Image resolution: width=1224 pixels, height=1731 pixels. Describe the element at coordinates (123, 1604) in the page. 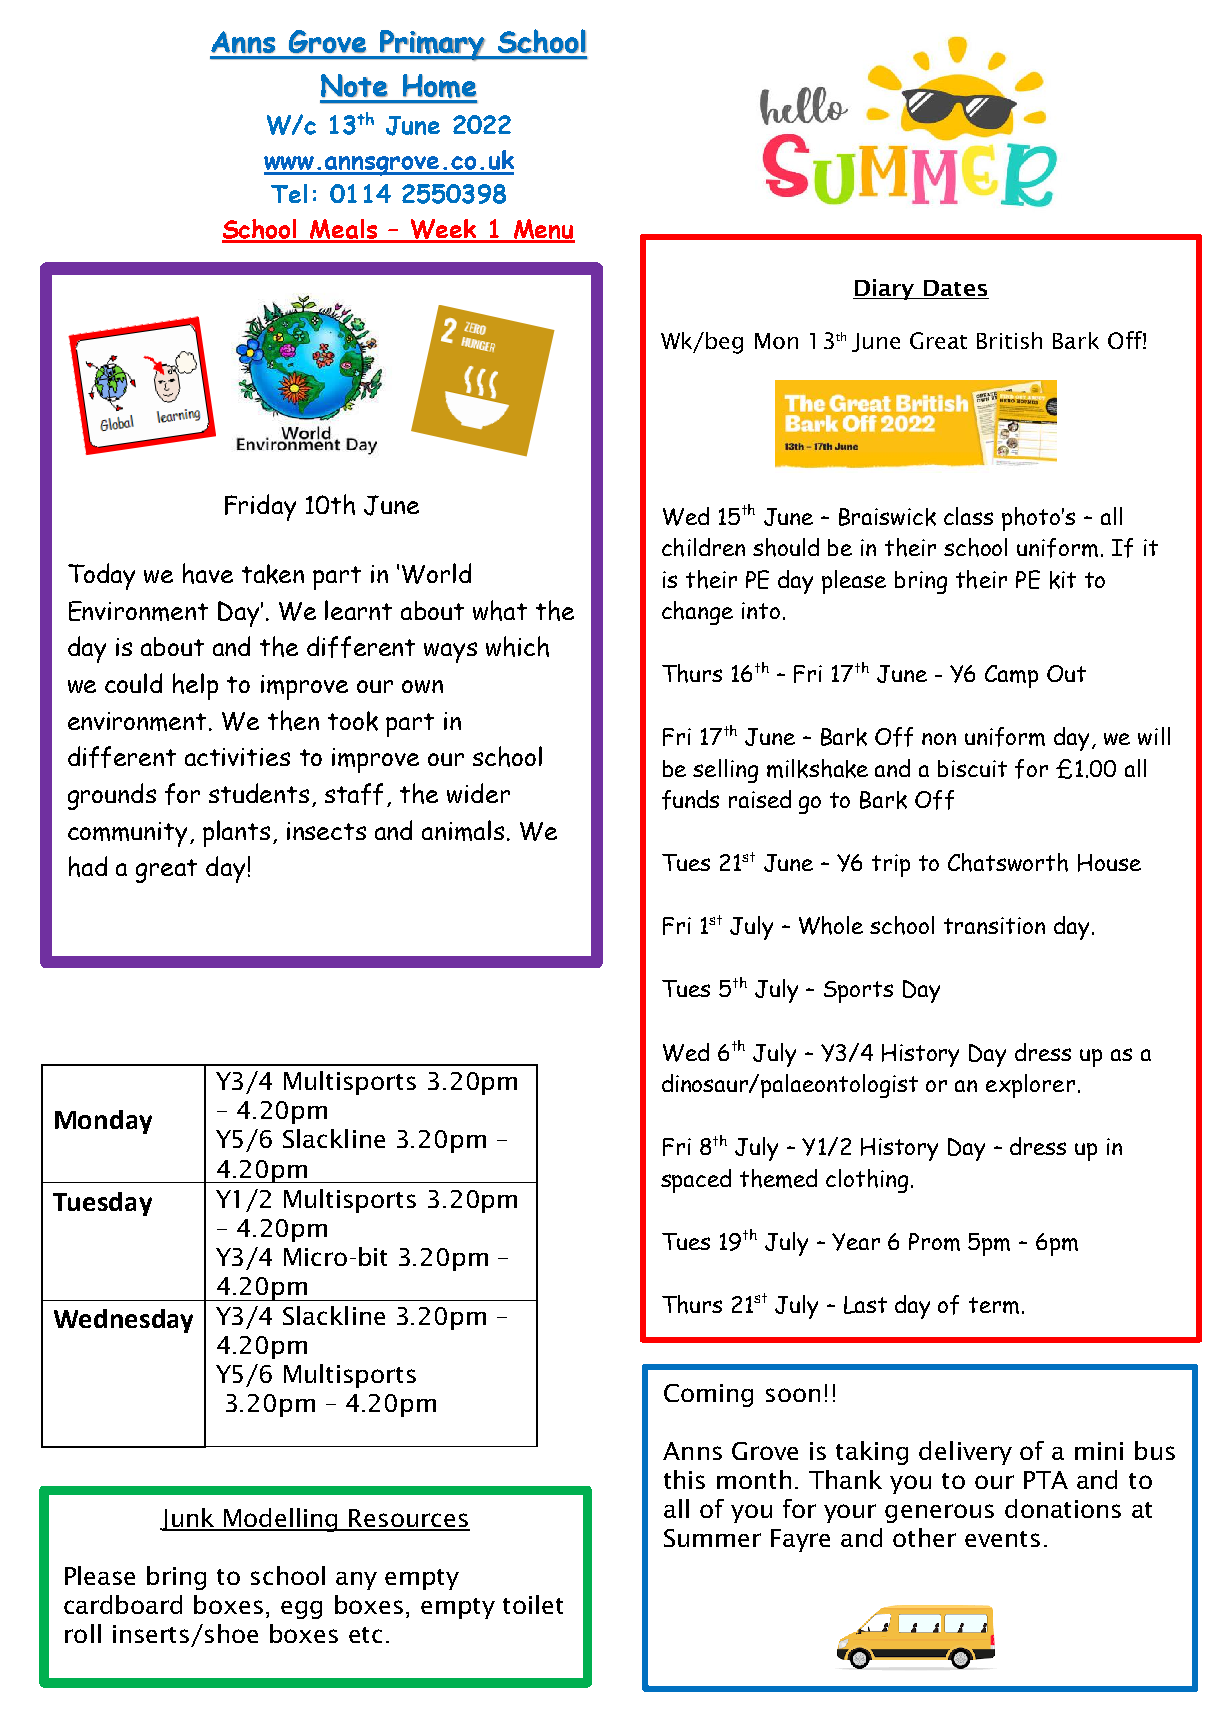

I see `cardboard` at that location.
